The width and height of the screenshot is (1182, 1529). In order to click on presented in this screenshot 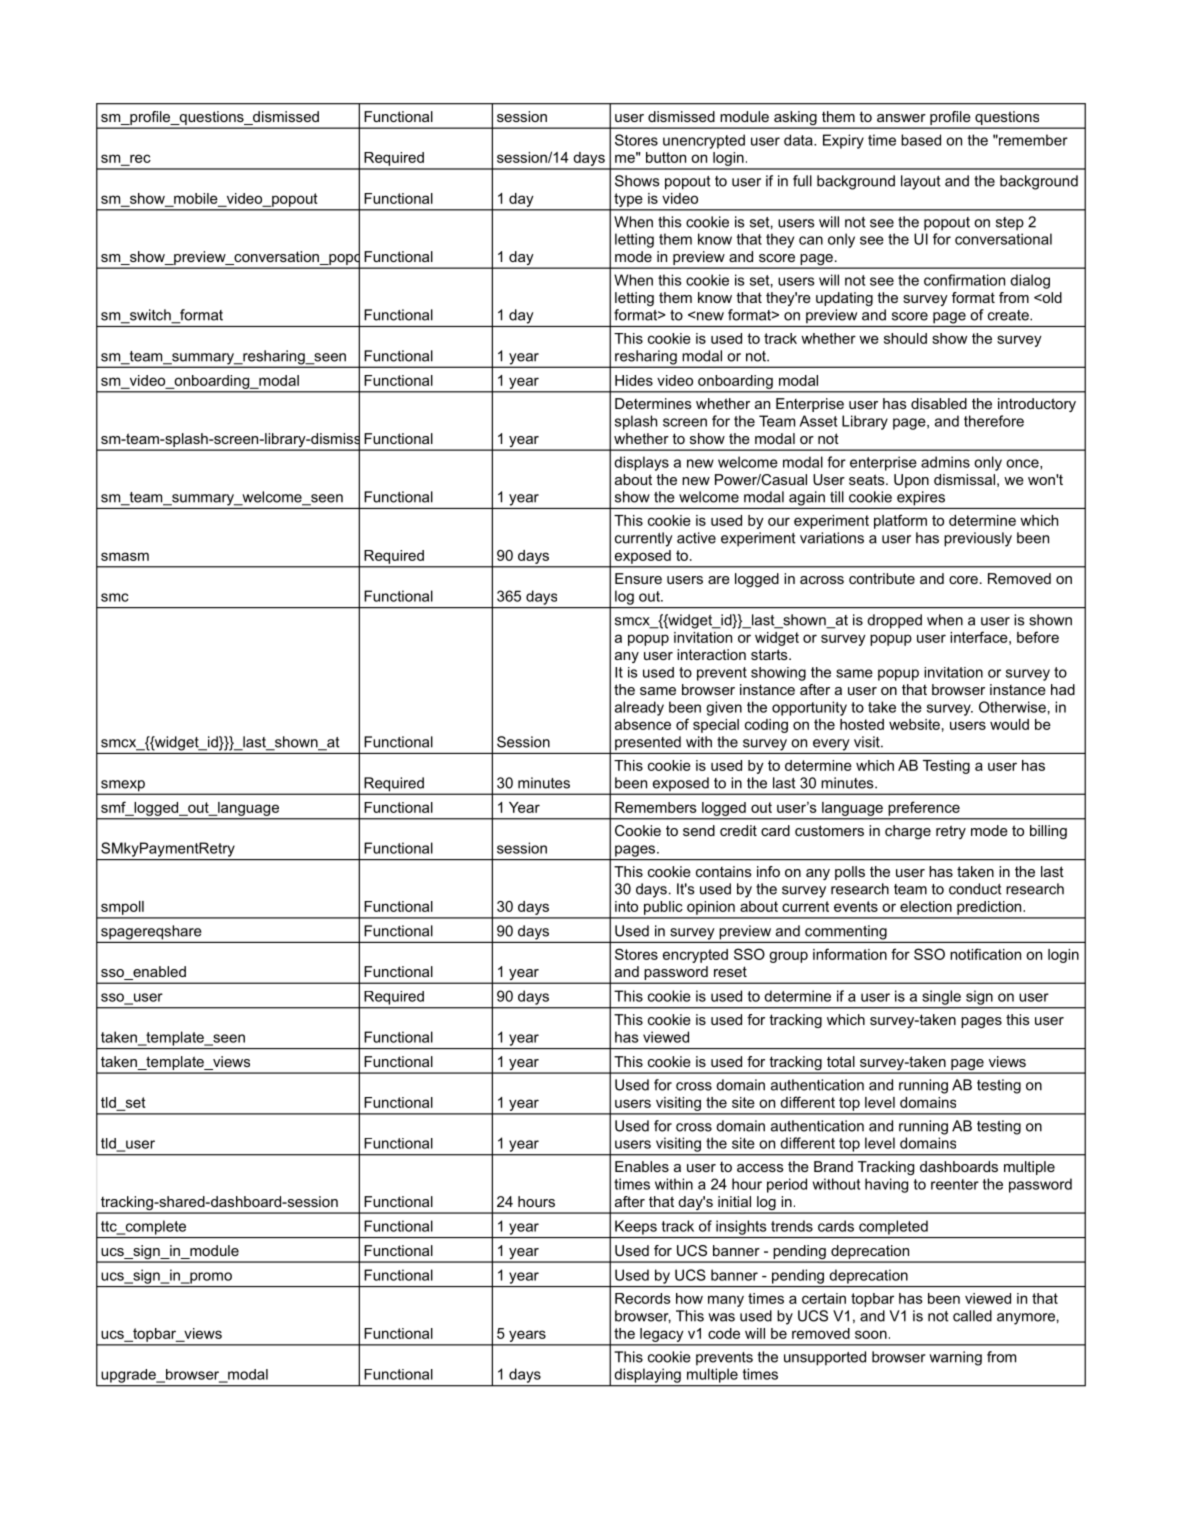, I will do `click(648, 743)`.
